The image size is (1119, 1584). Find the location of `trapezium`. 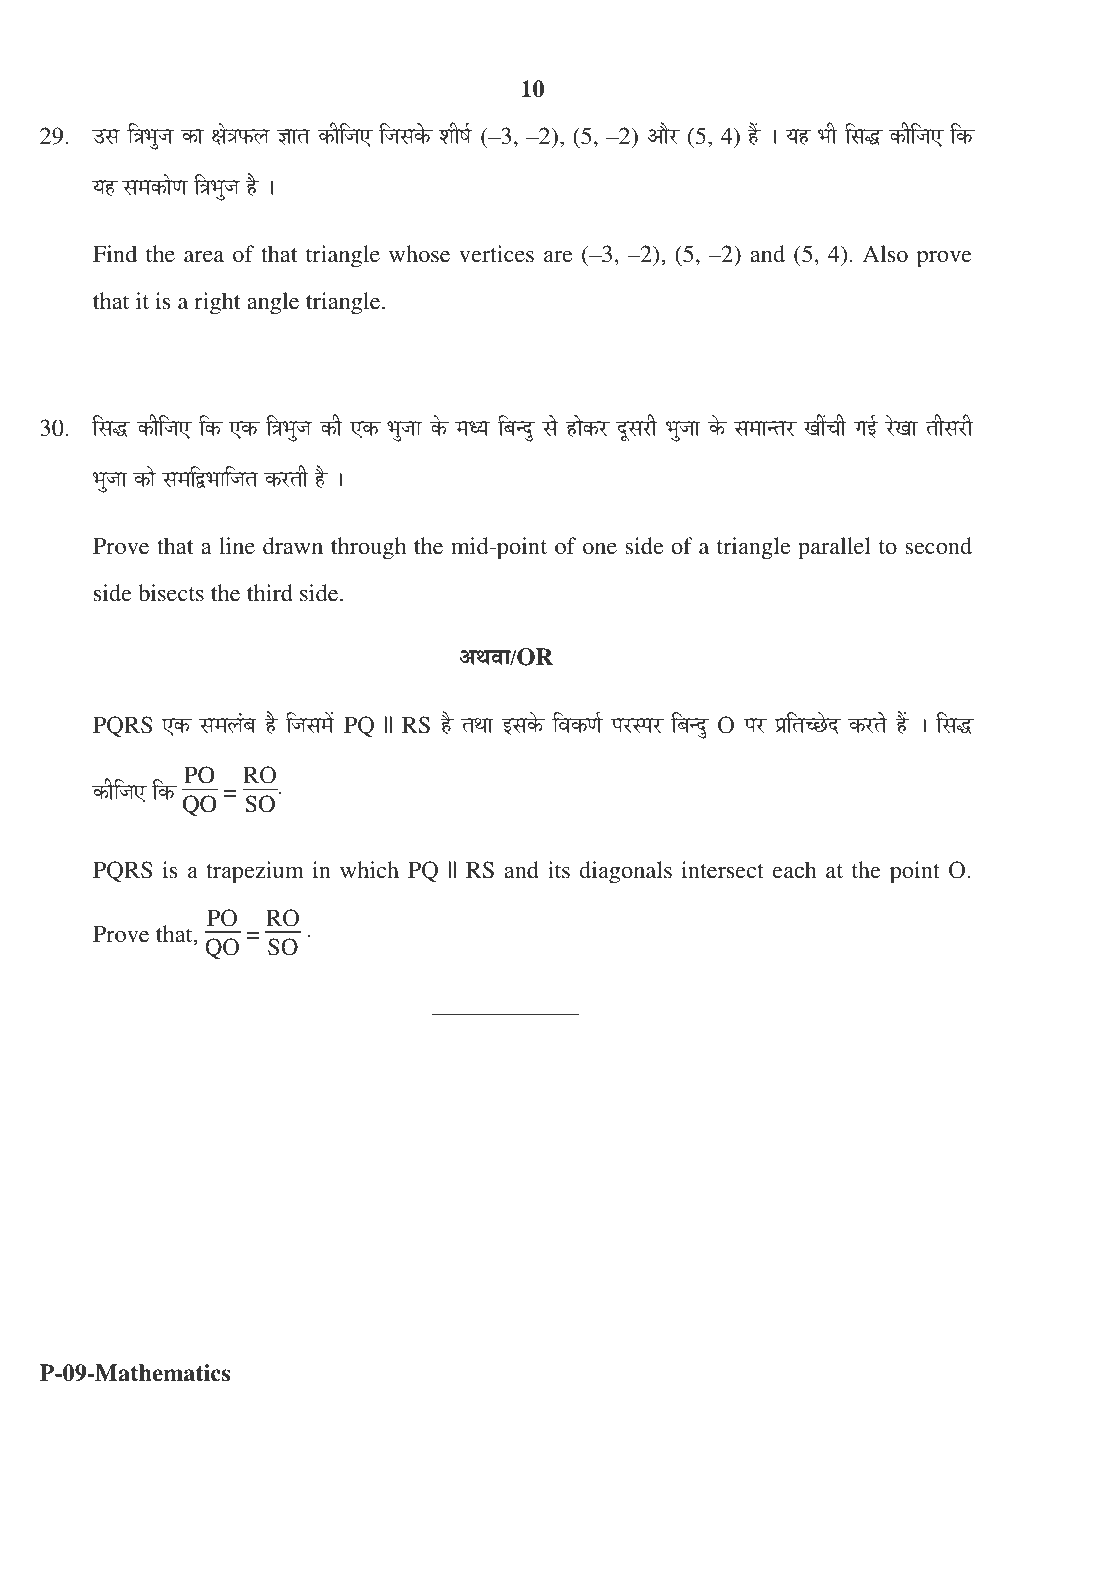

trapezium is located at coordinates (255, 872).
